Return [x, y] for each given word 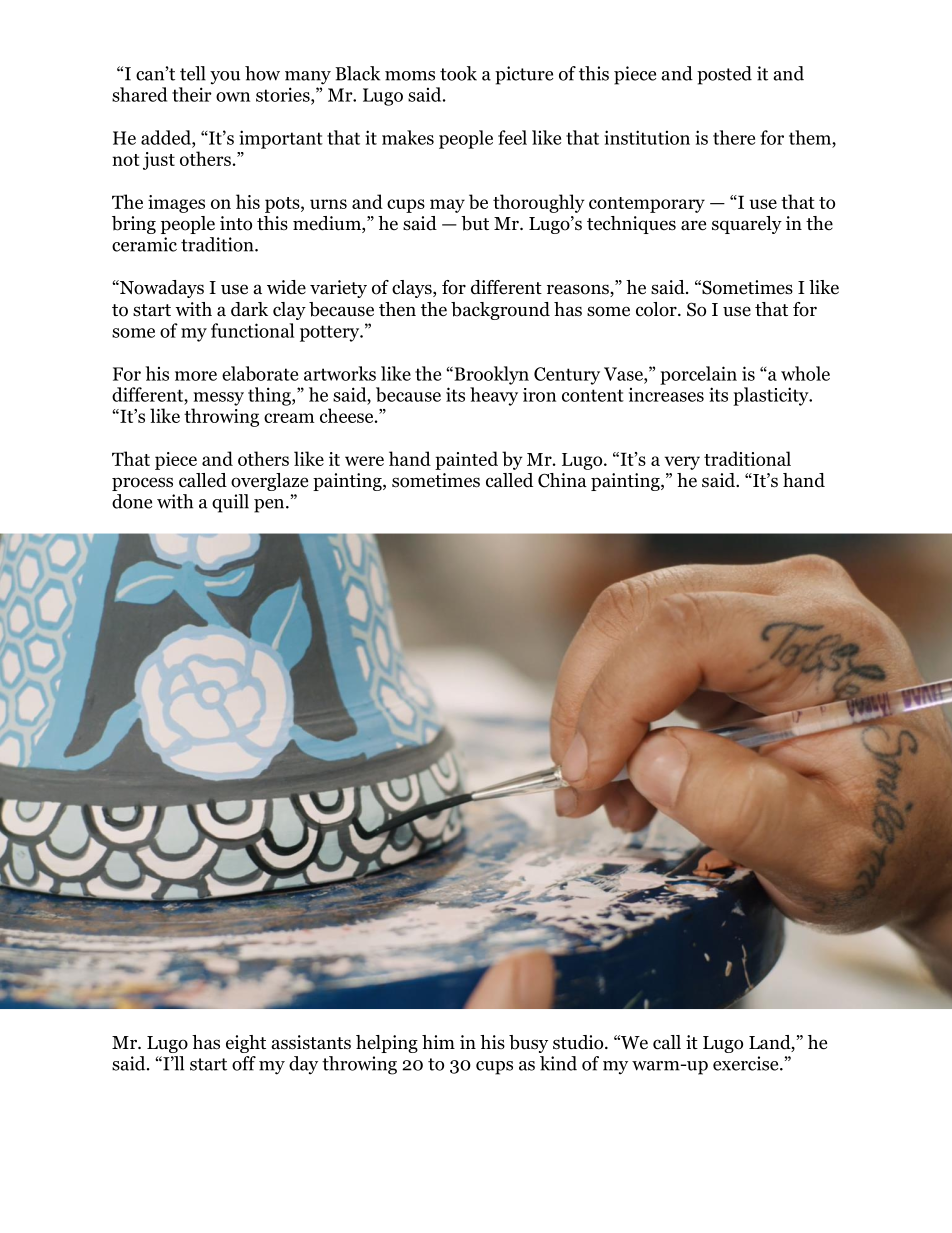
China [562, 480]
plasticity [772, 396]
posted [724, 75]
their [192, 94]
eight [246, 1044]
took [458, 73]
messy [218, 399]
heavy [494, 396]
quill [230, 503]
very [682, 463]
